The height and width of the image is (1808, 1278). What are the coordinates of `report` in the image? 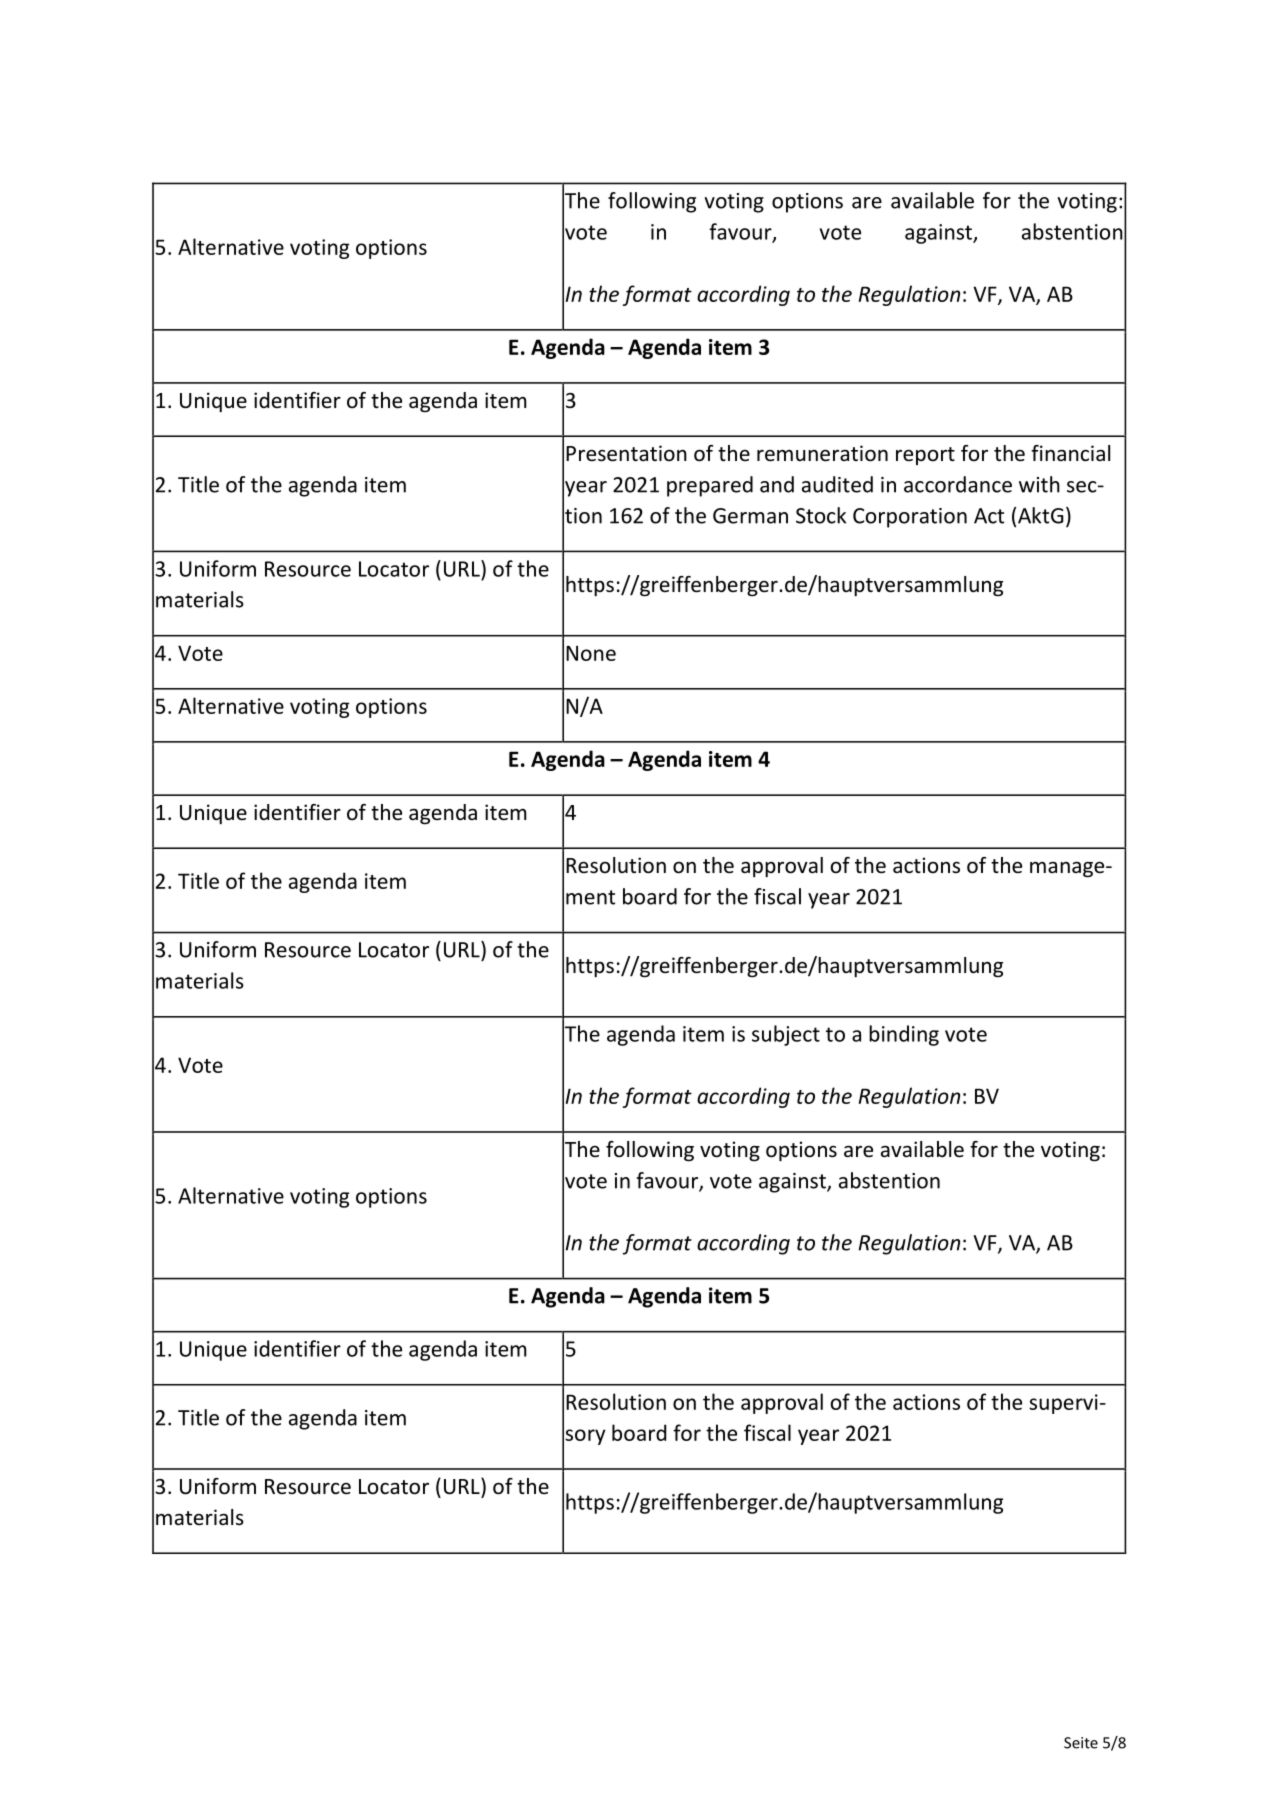 It's located at (925, 456).
